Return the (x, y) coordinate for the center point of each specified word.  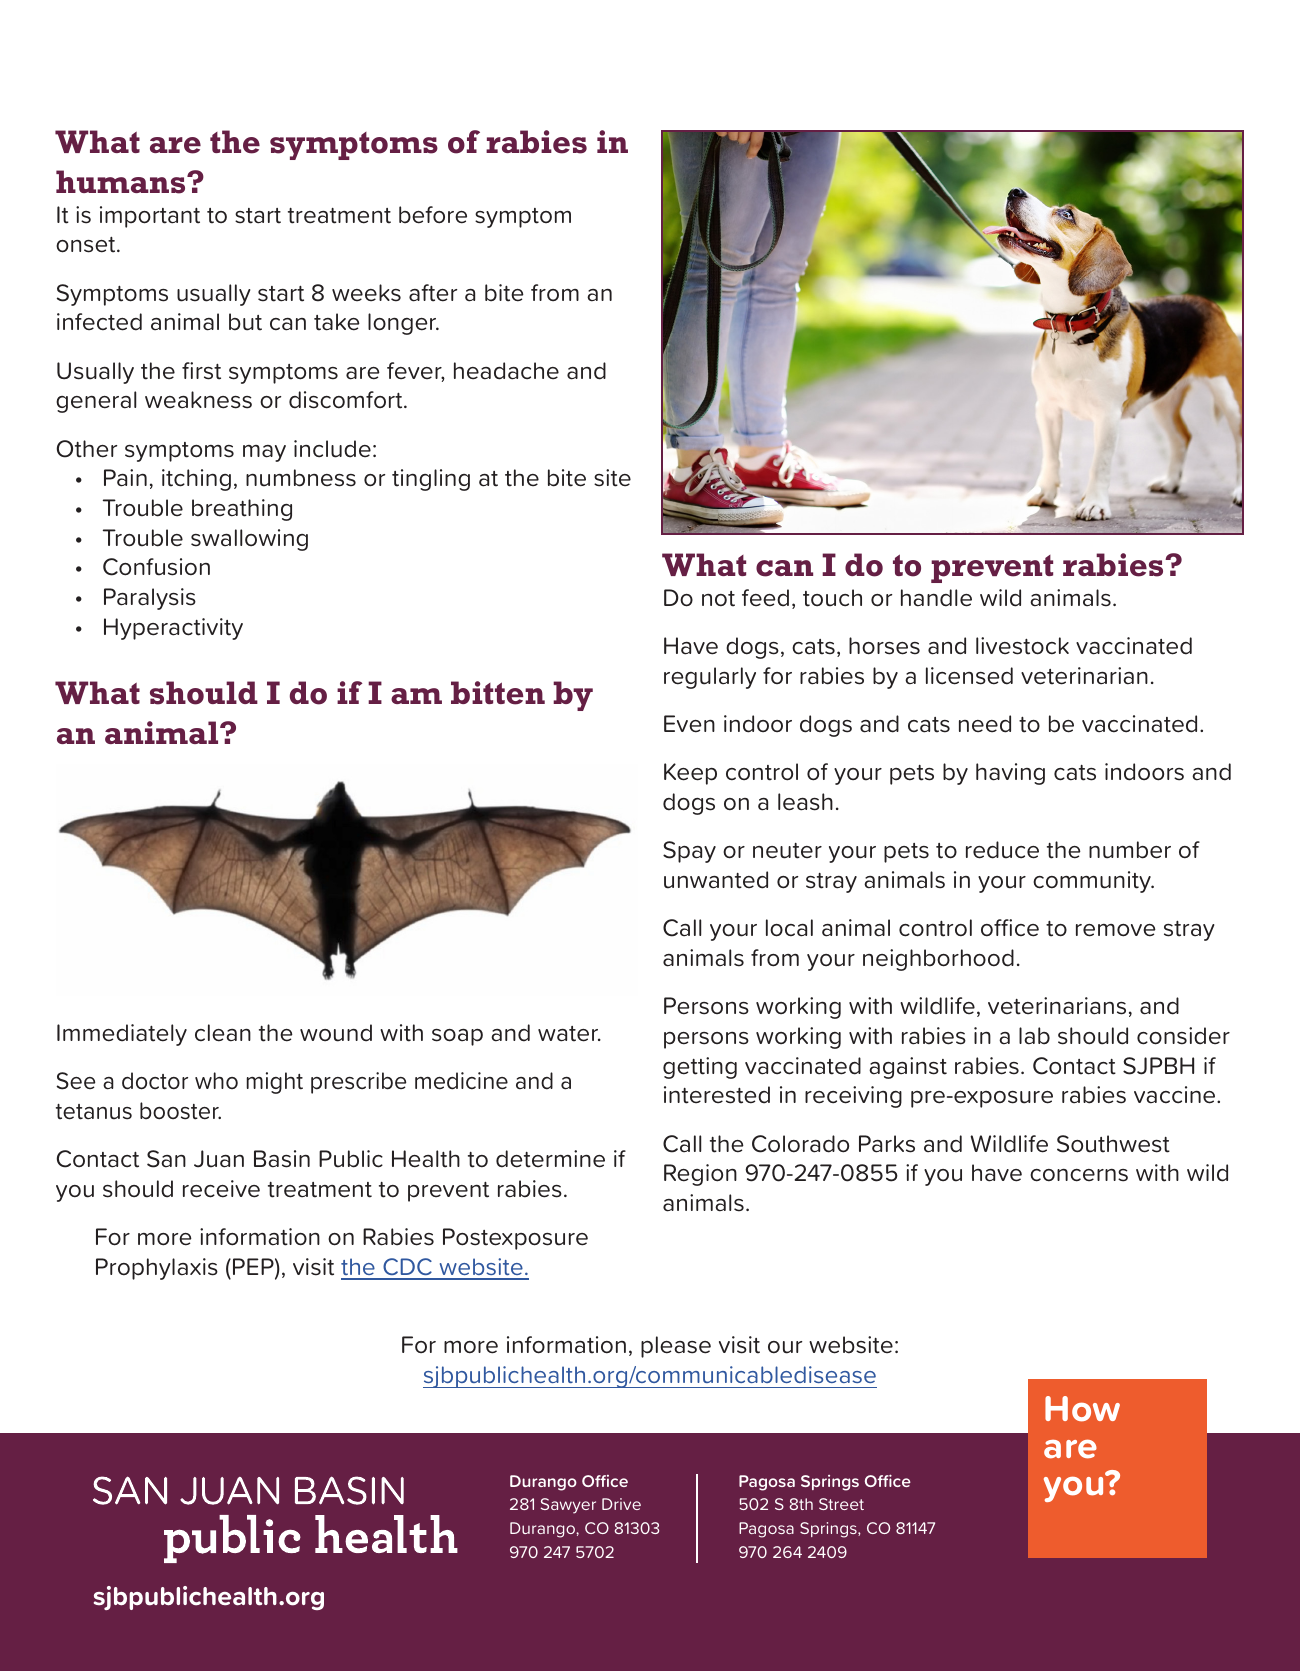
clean (223, 1033)
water (569, 1034)
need (985, 724)
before (433, 215)
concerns (1079, 1175)
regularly (710, 678)
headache (506, 371)
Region (700, 1175)
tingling (431, 480)
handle (936, 598)
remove (1116, 930)
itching (196, 480)
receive (221, 1189)
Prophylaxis (157, 1269)
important (150, 217)
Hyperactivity (173, 629)
